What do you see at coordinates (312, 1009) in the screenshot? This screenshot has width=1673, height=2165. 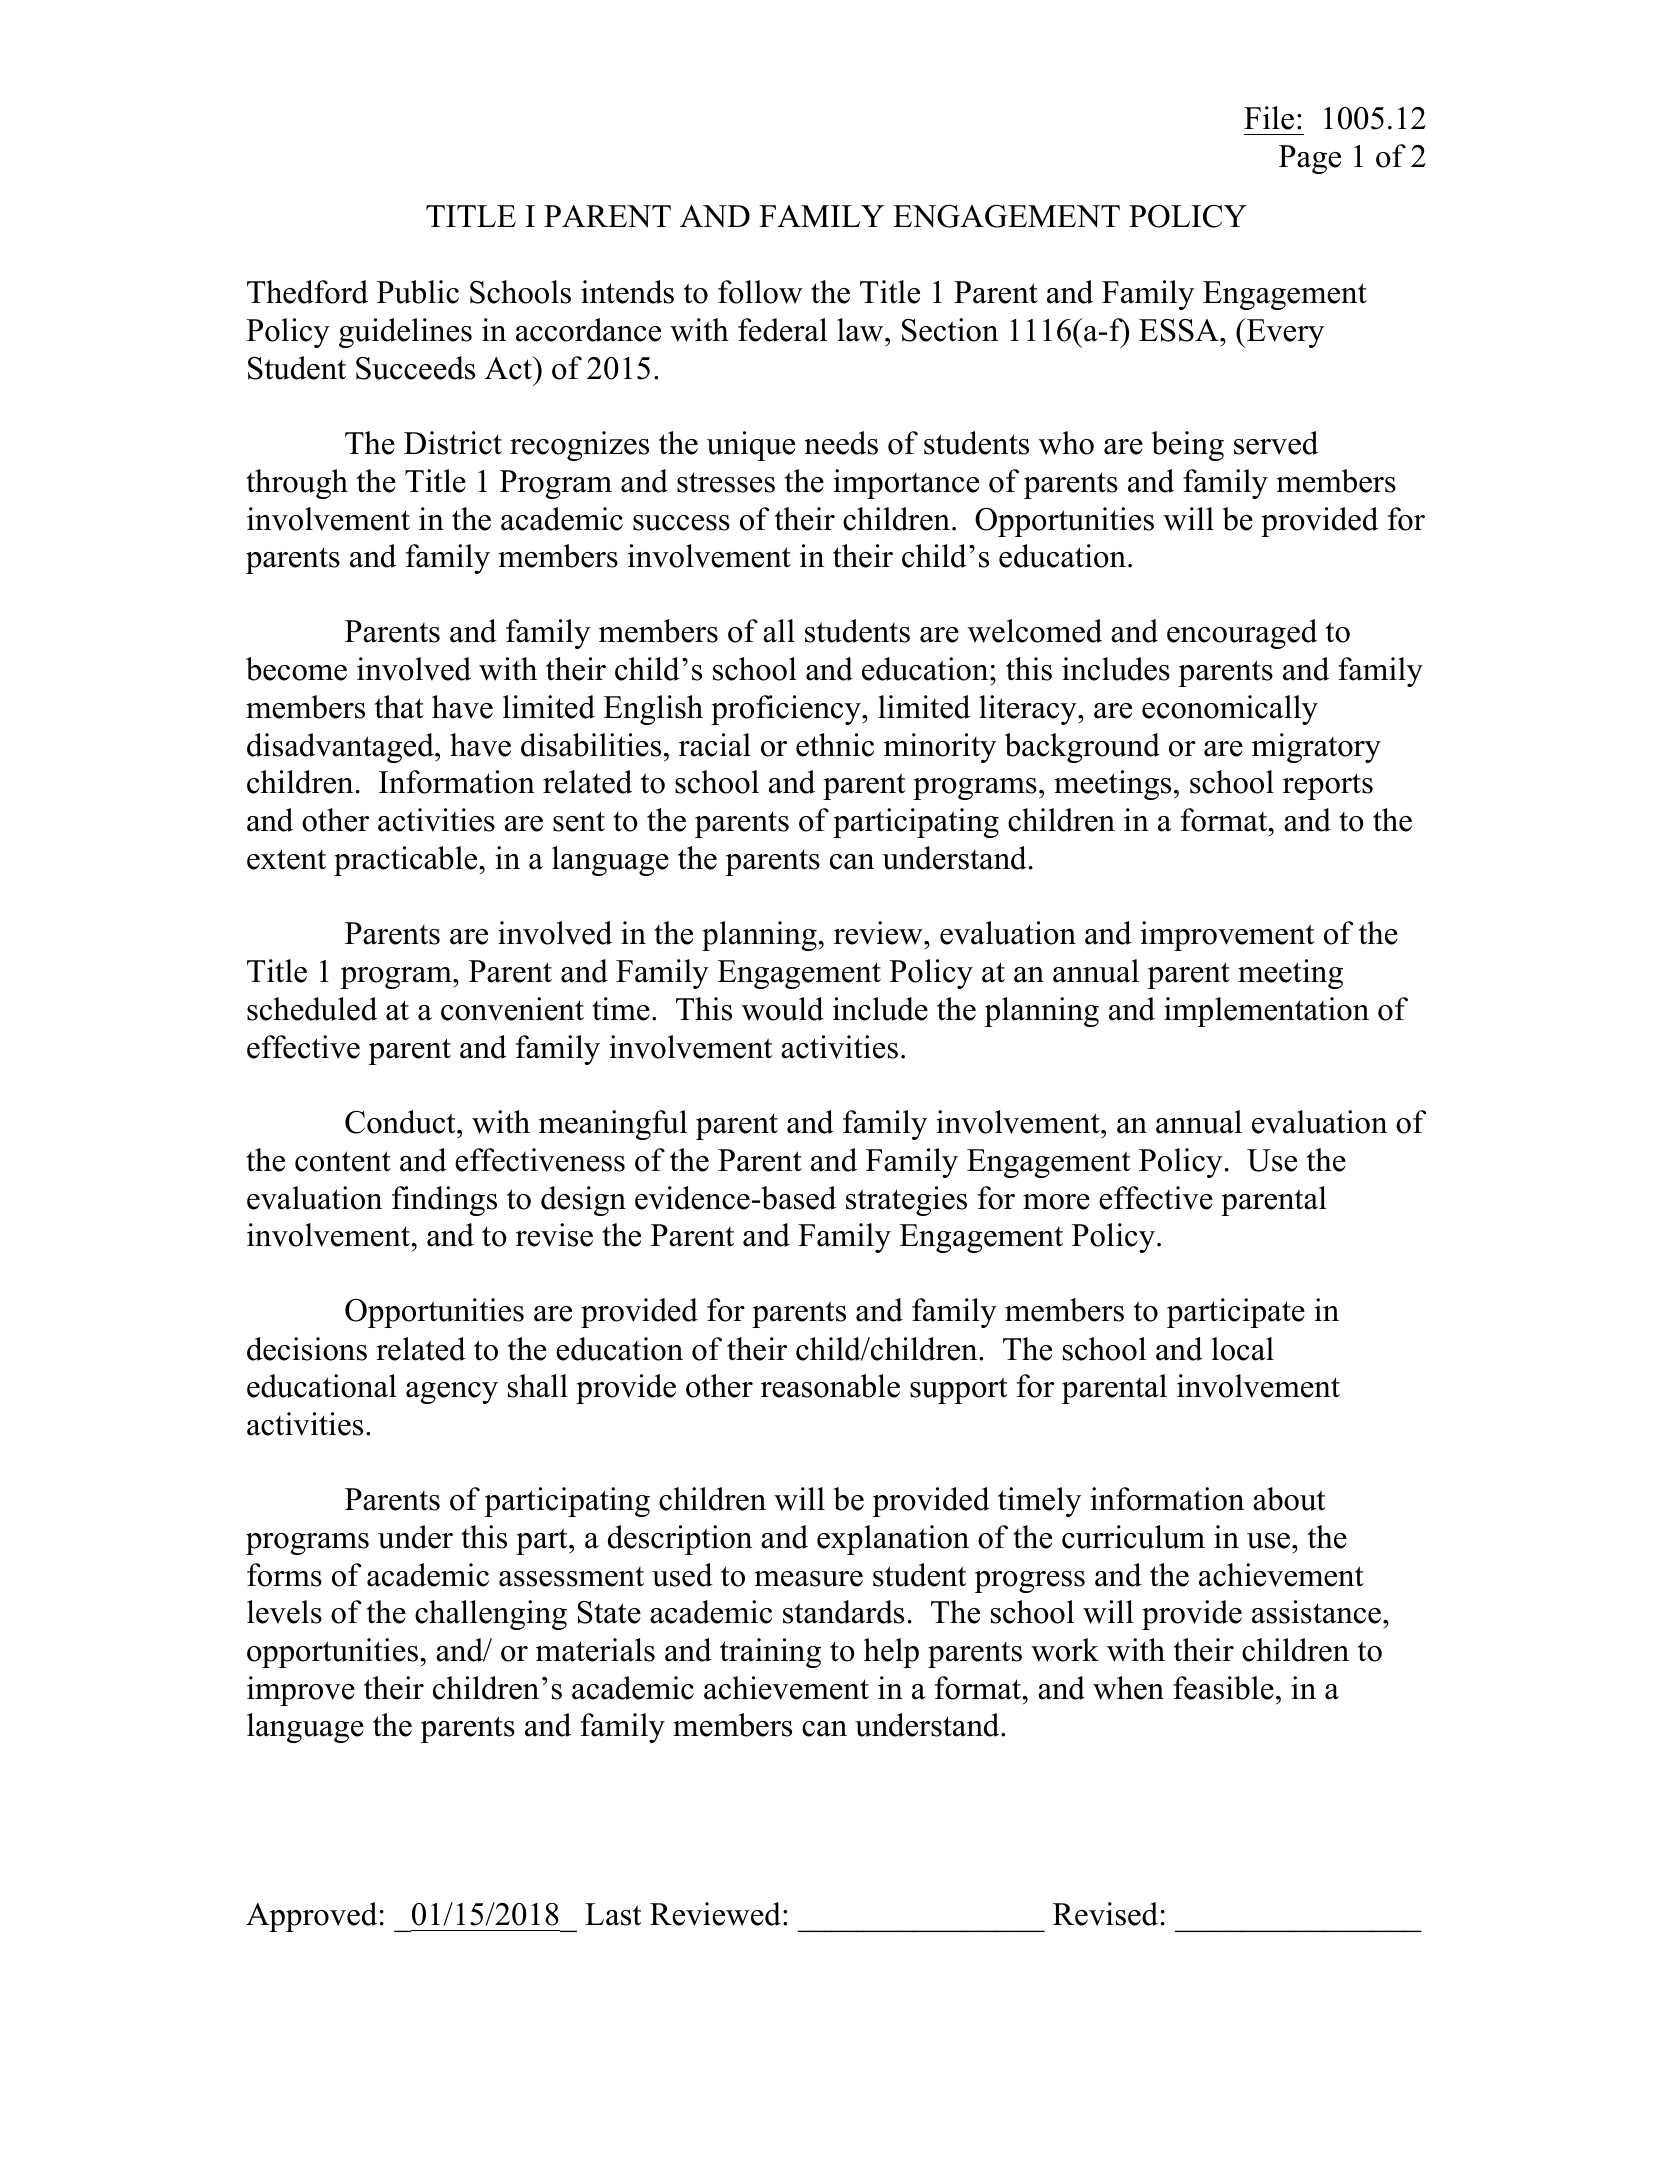 I see `scheduled` at bounding box center [312, 1009].
